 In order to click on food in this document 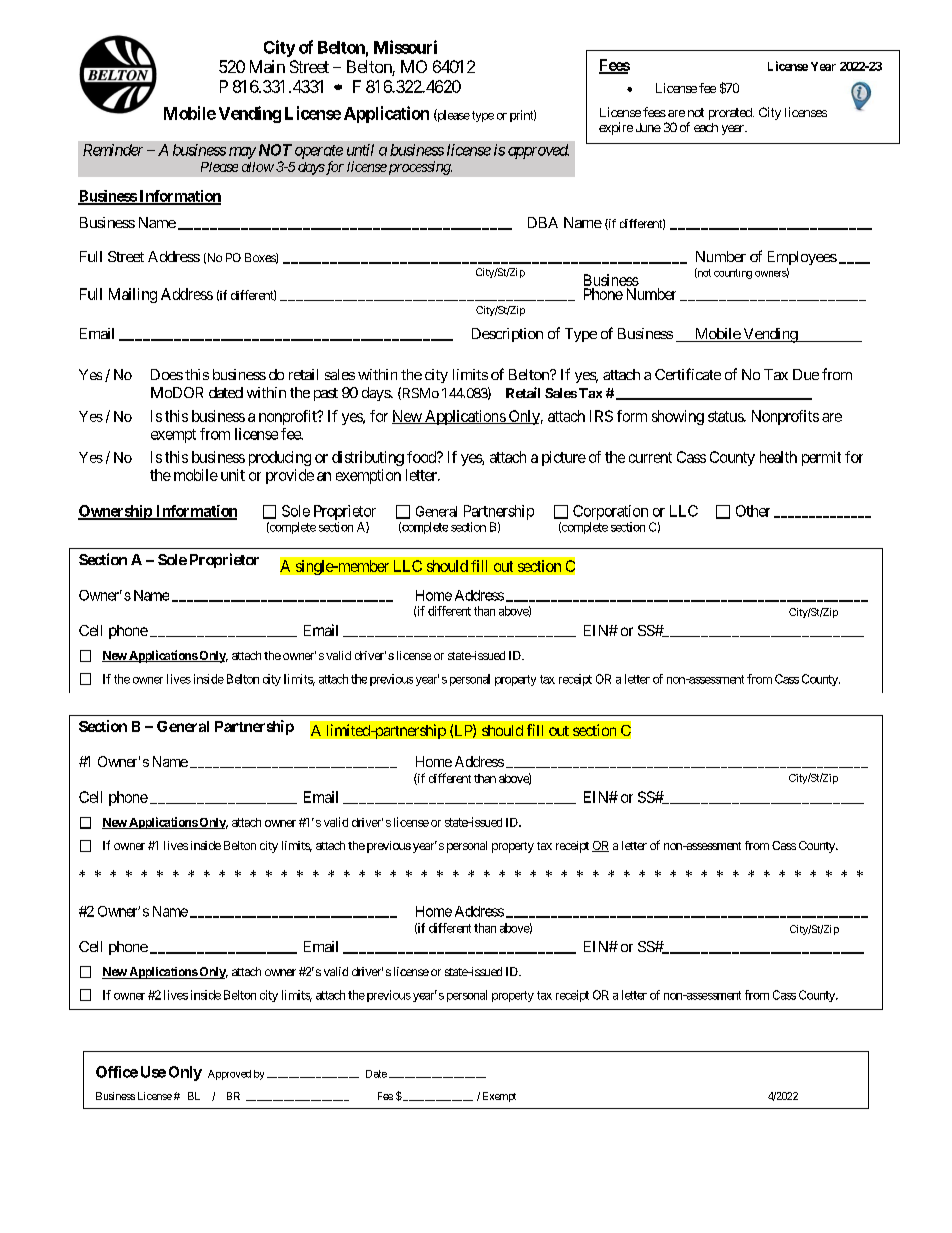, I will do `click(422, 457)`.
